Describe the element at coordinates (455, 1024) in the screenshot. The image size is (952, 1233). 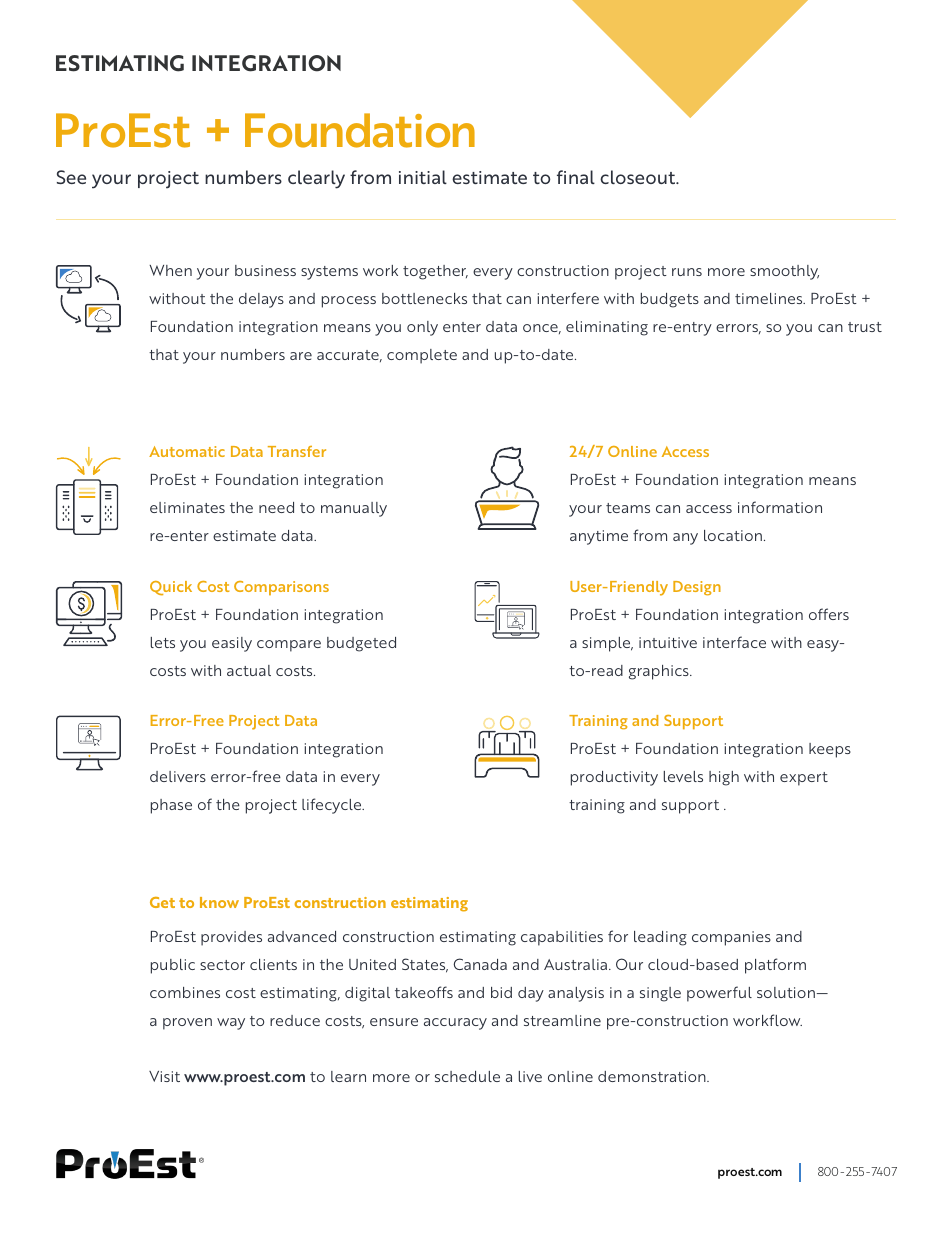
I see `accuracy` at that location.
